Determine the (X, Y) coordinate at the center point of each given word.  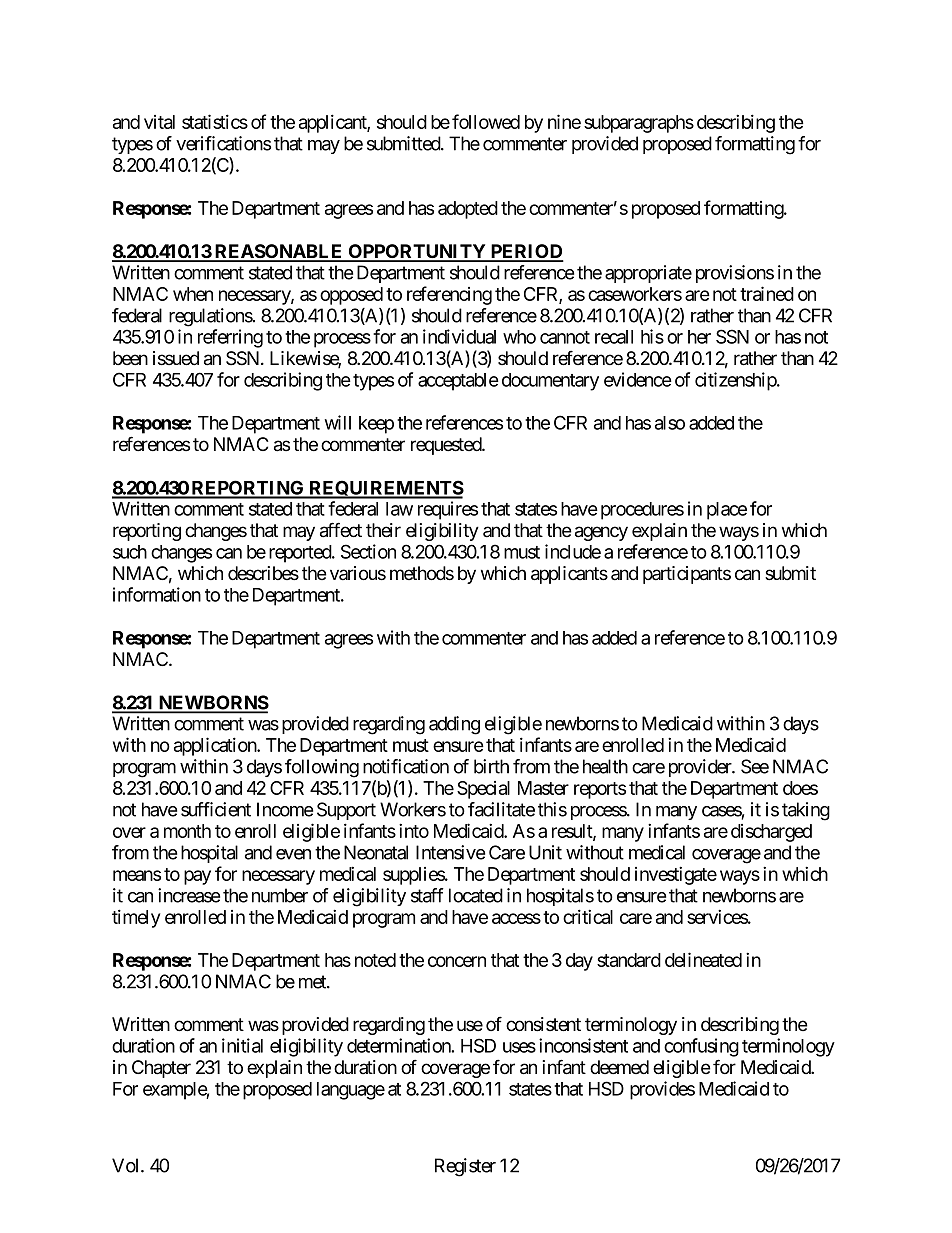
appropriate (648, 274)
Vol (127, 1165)
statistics (215, 121)
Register (465, 1167)
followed (486, 121)
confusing (701, 1047)
